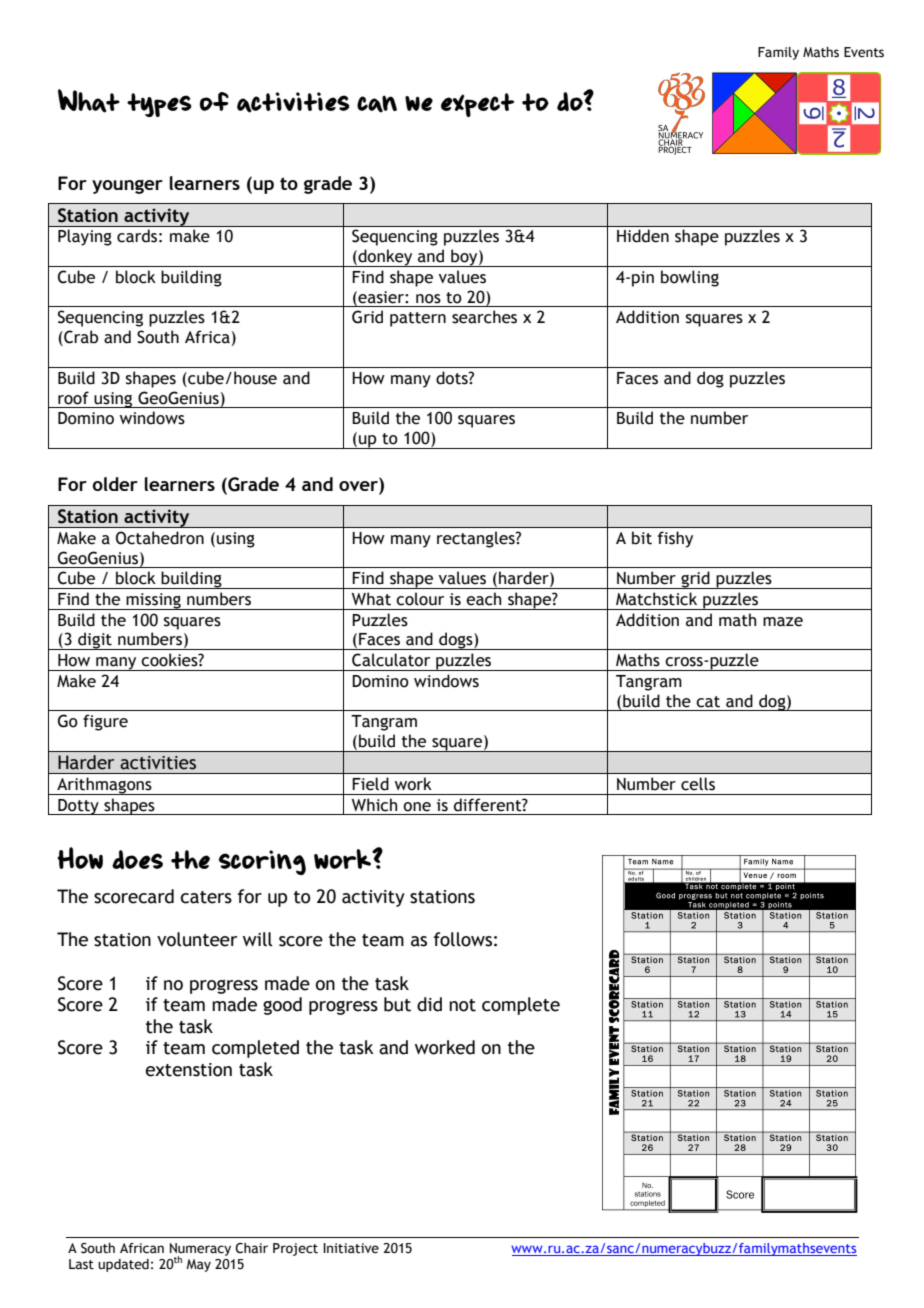 This image has width=924, height=1308. I want to click on types, so click(159, 105).
